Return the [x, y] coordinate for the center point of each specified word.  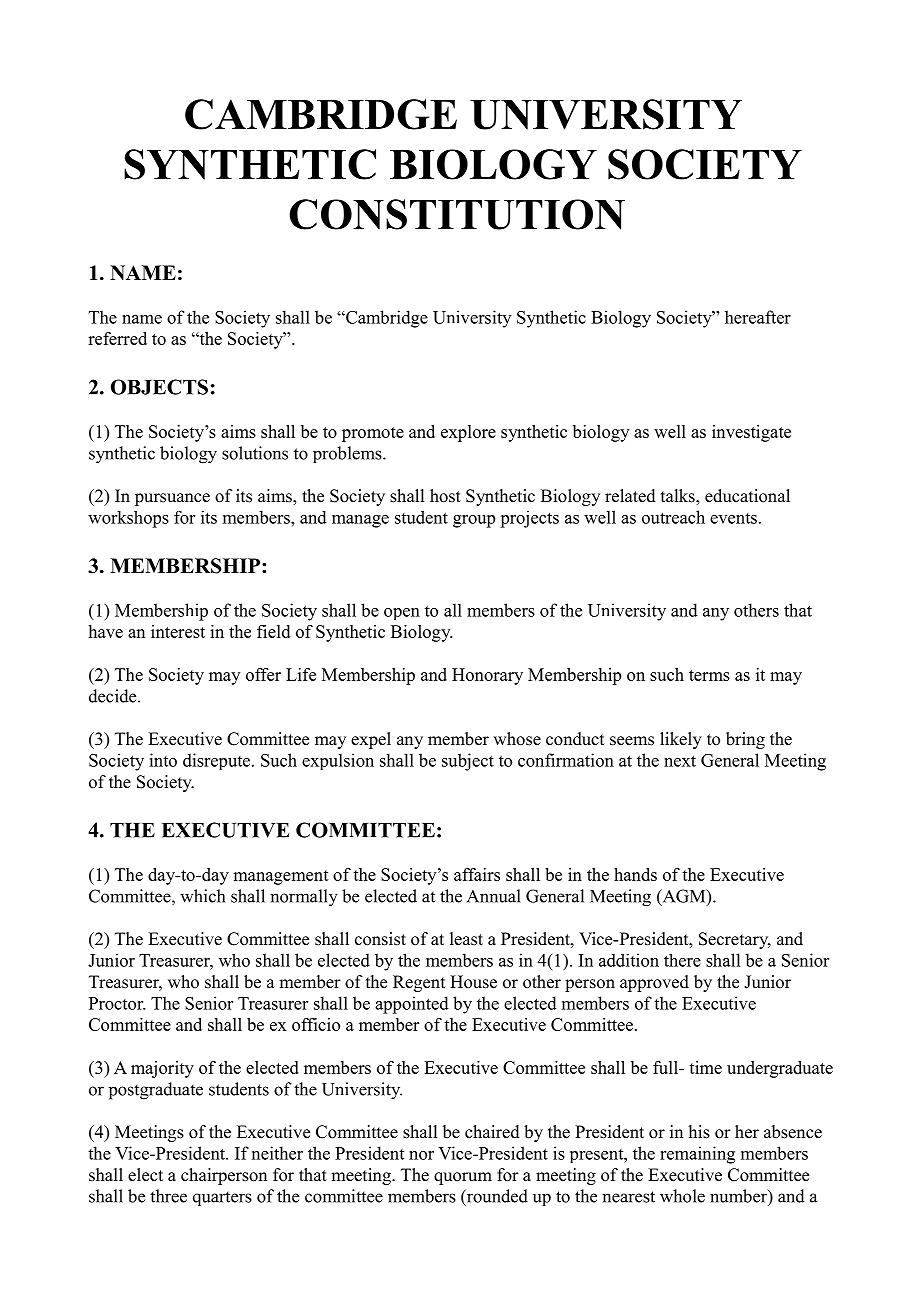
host [445, 496]
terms [709, 675]
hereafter [758, 317]
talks [679, 497]
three [168, 1196]
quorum [463, 1178]
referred [117, 338]
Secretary [735, 940]
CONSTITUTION [457, 214]
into [163, 760]
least [466, 939]
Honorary [487, 676]
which [202, 896]
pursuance [172, 499]
